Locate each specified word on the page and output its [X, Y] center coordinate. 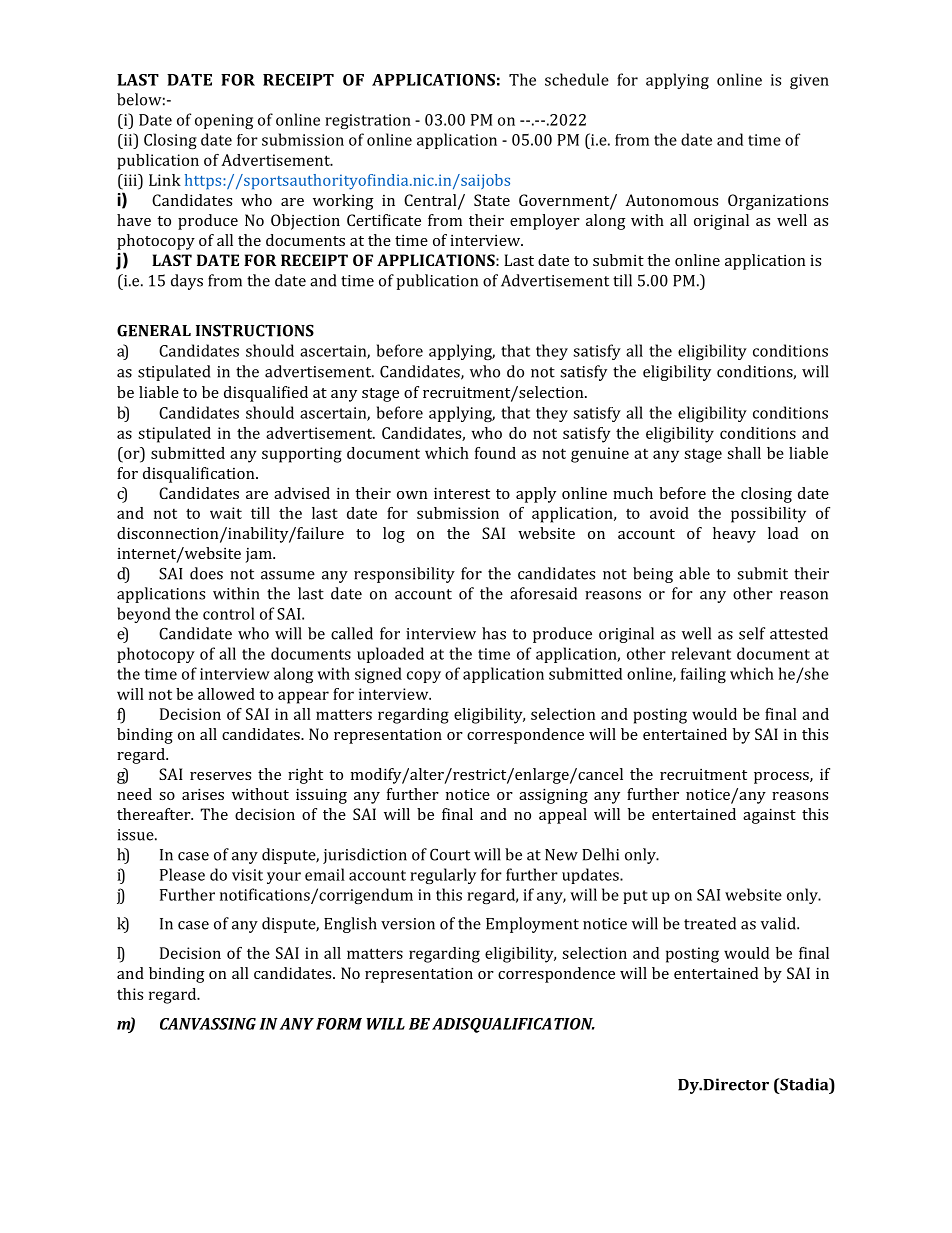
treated [710, 923]
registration [368, 121]
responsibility [404, 575]
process [782, 778]
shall [744, 453]
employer [545, 222]
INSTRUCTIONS [255, 330]
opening [224, 121]
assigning [553, 796]
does [206, 573]
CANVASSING [208, 1024]
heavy [734, 535]
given [809, 81]
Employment [532, 925]
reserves [220, 776]
